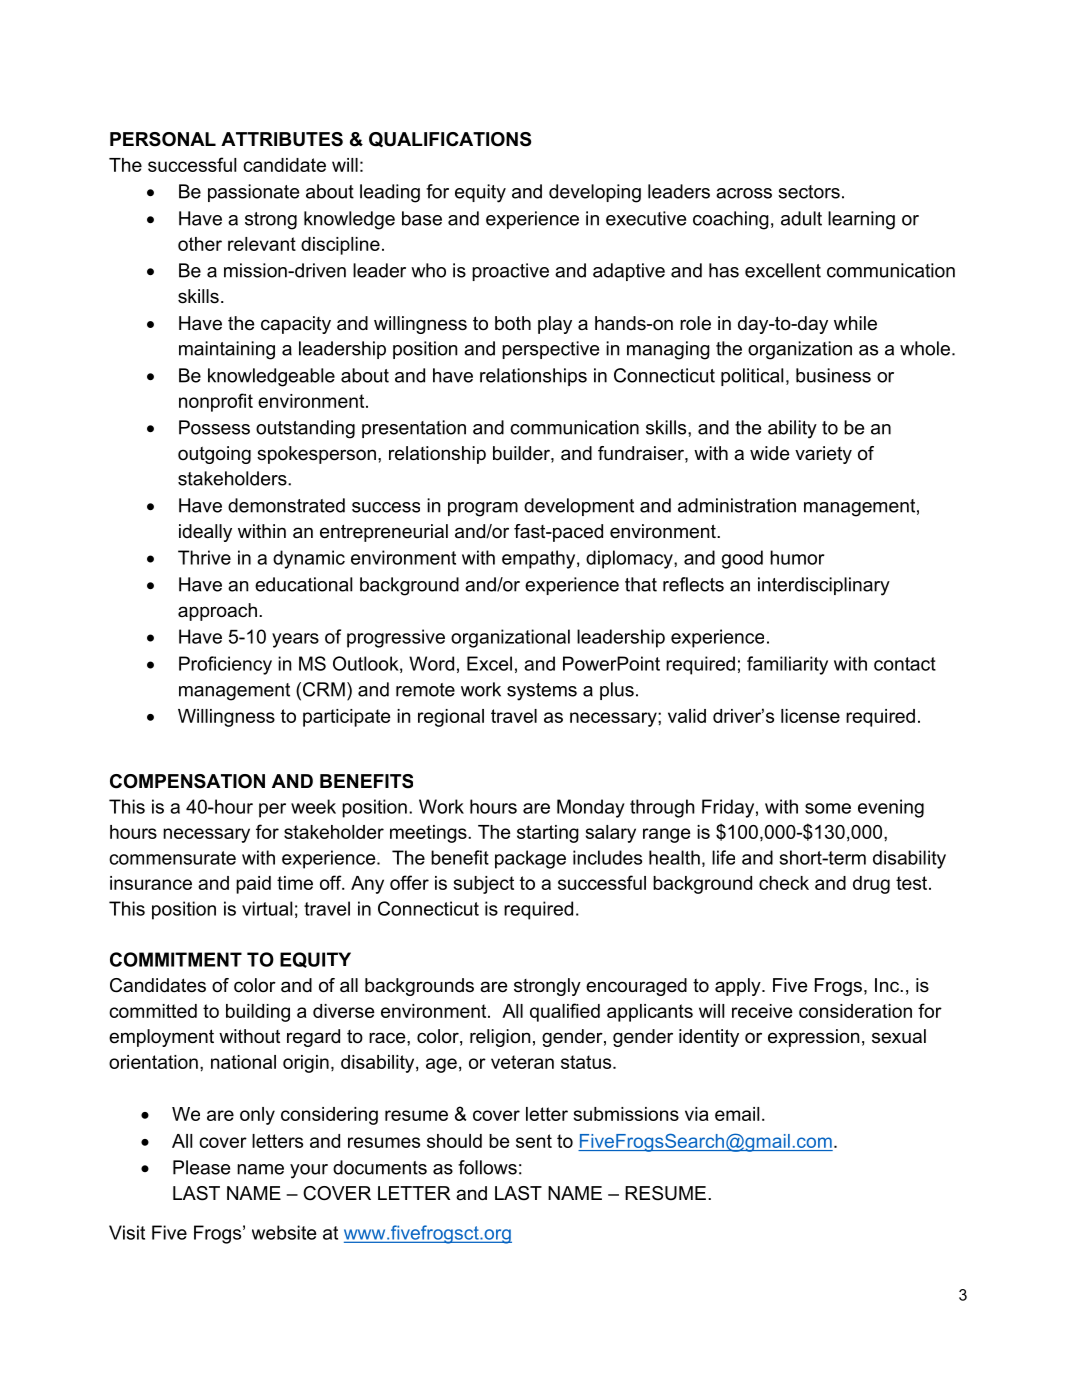 The image size is (1073, 1389). I want to click on Please, so click(201, 1167).
